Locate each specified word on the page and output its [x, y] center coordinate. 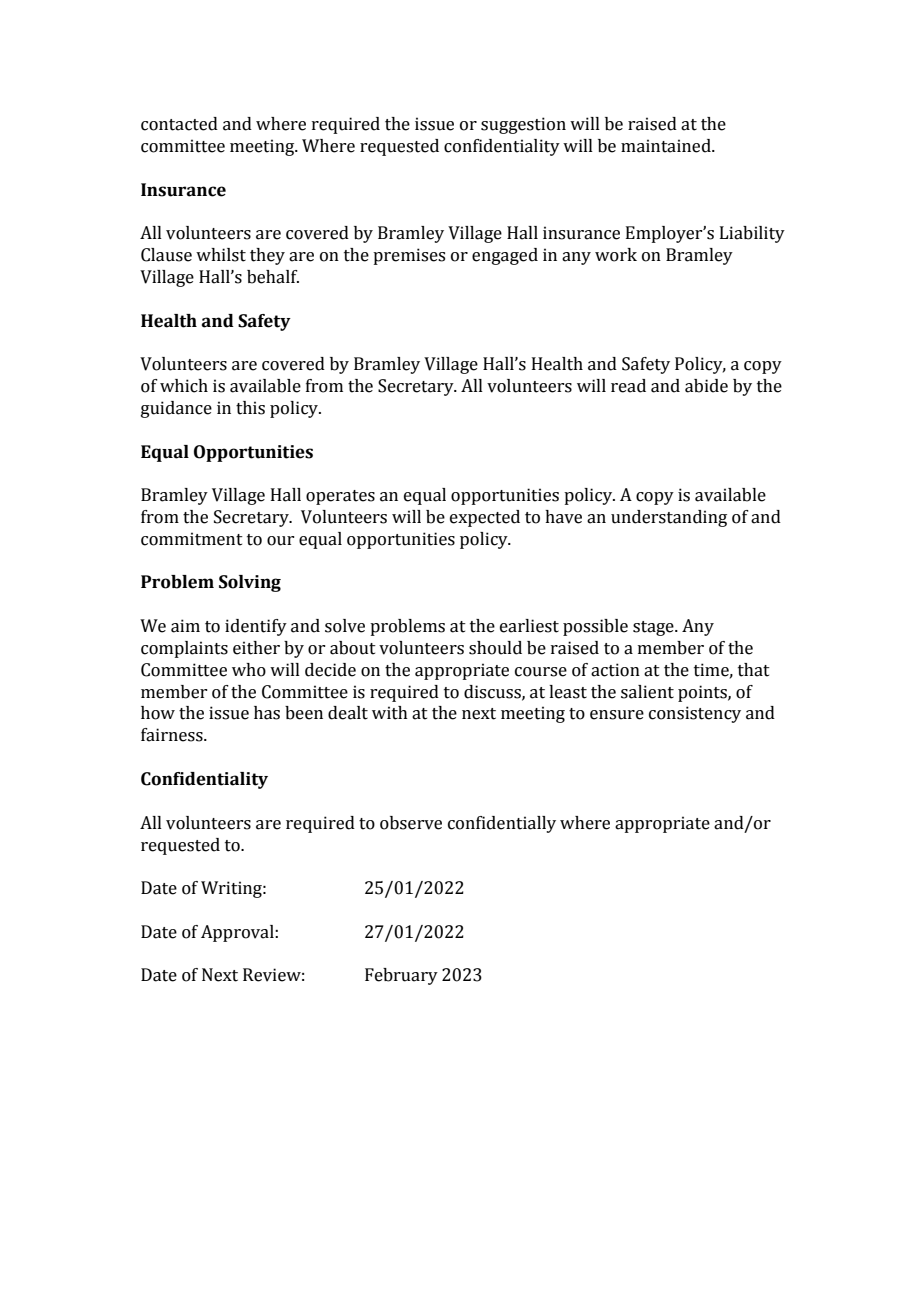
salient [647, 692]
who [249, 670]
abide [706, 386]
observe [411, 823]
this [250, 408]
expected [485, 518]
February [401, 976]
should [495, 648]
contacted [179, 124]
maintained [667, 146]
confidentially [502, 824]
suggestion [523, 125]
